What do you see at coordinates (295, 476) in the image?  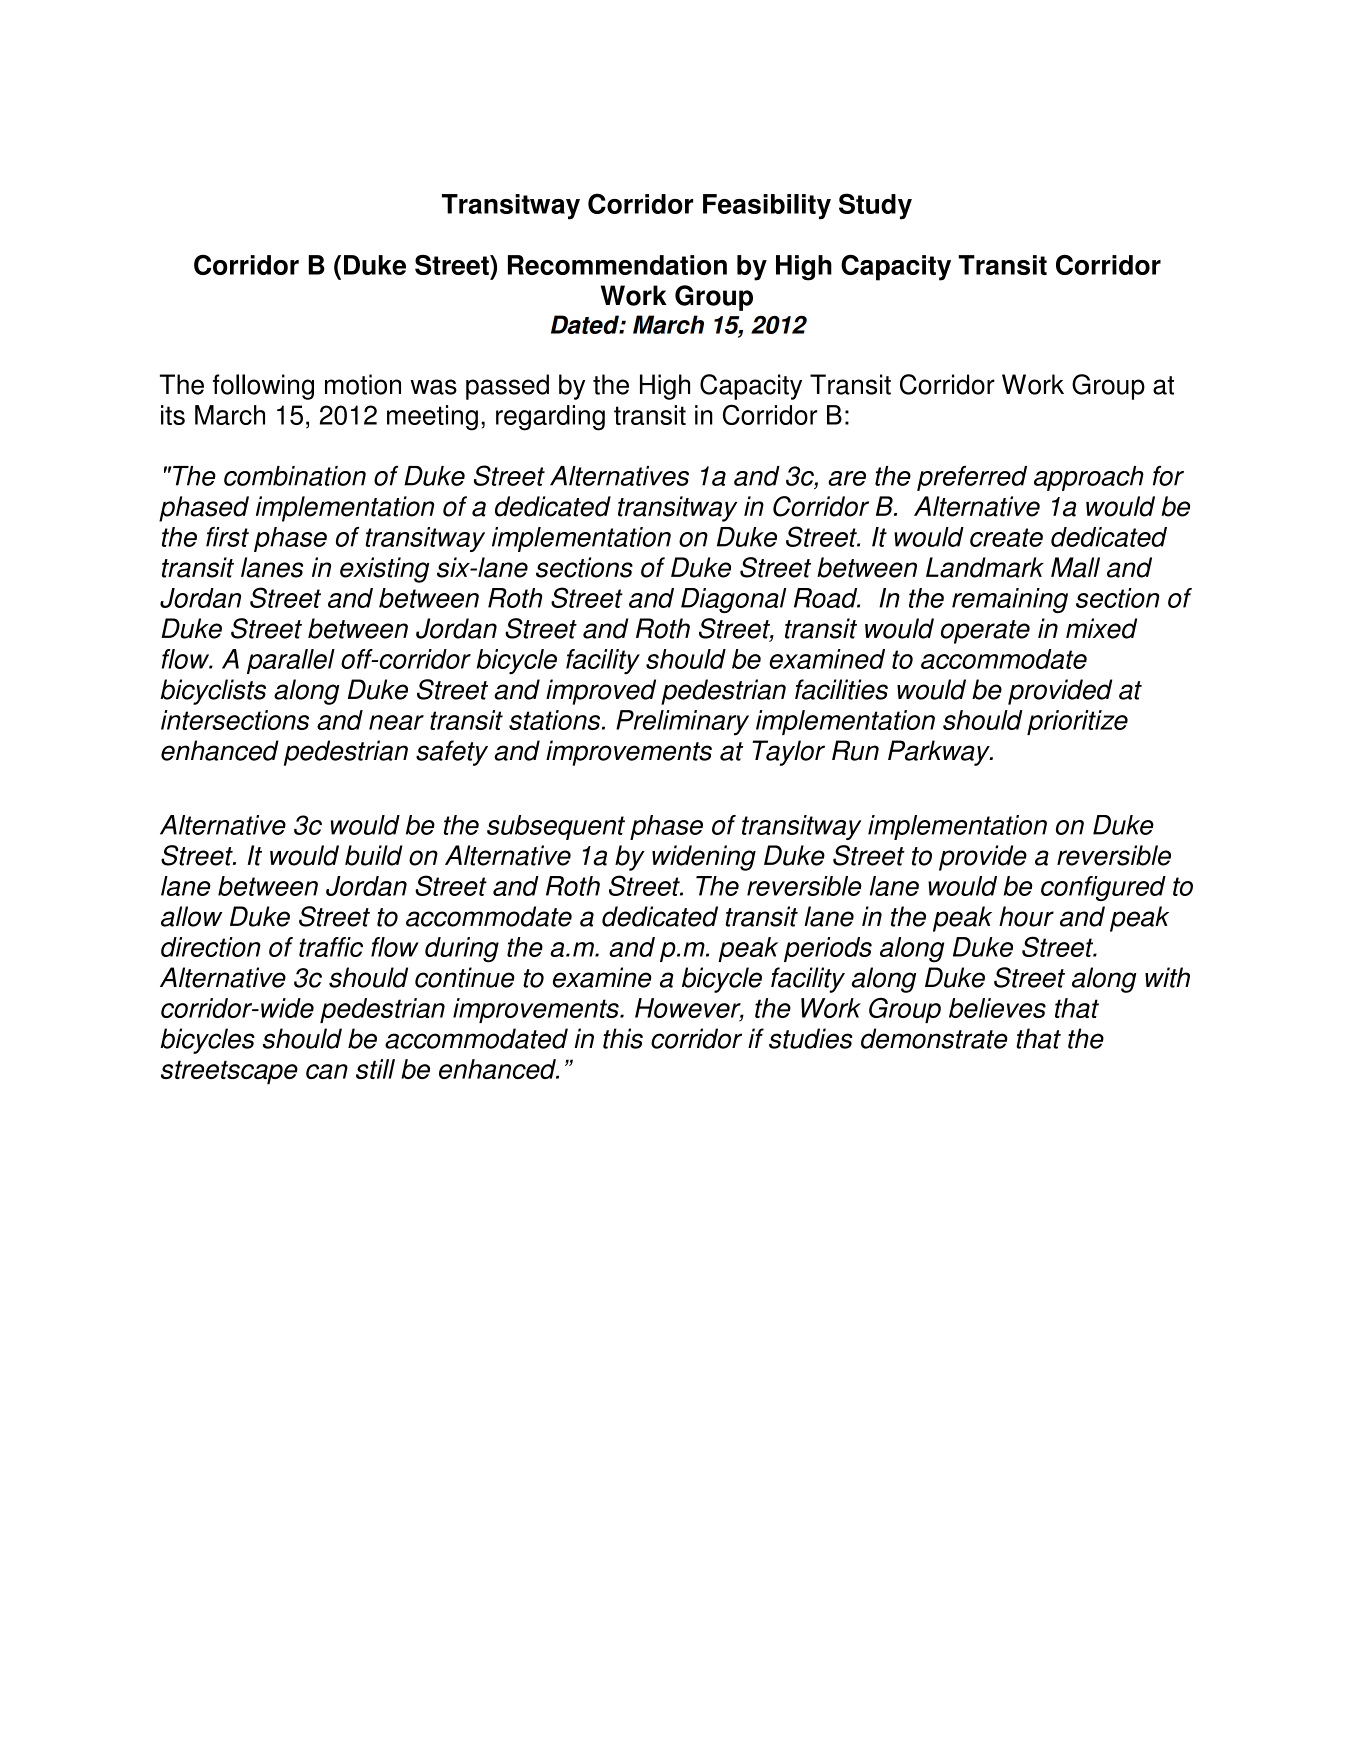 I see `combination` at bounding box center [295, 476].
